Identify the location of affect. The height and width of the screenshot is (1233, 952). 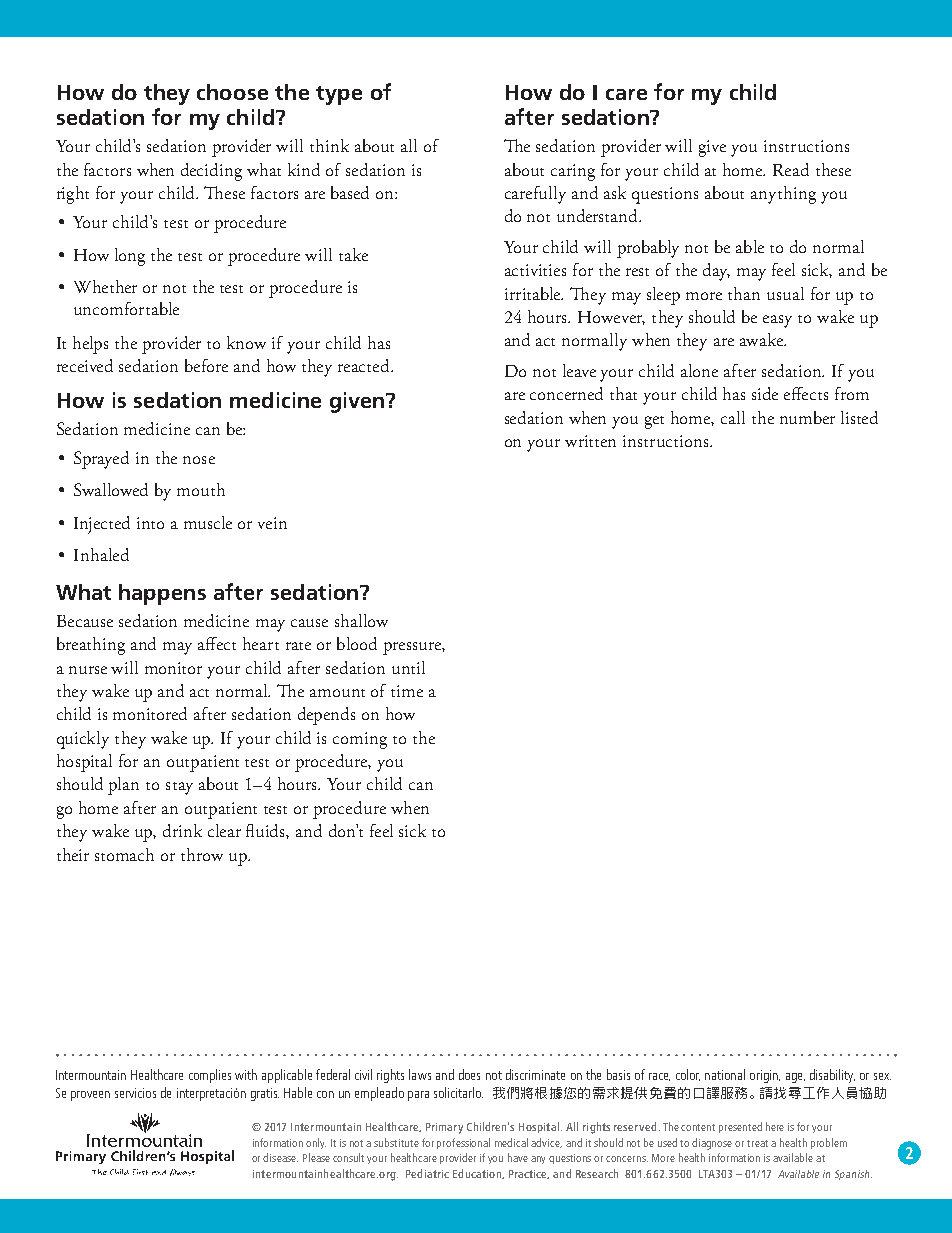
(217, 643).
